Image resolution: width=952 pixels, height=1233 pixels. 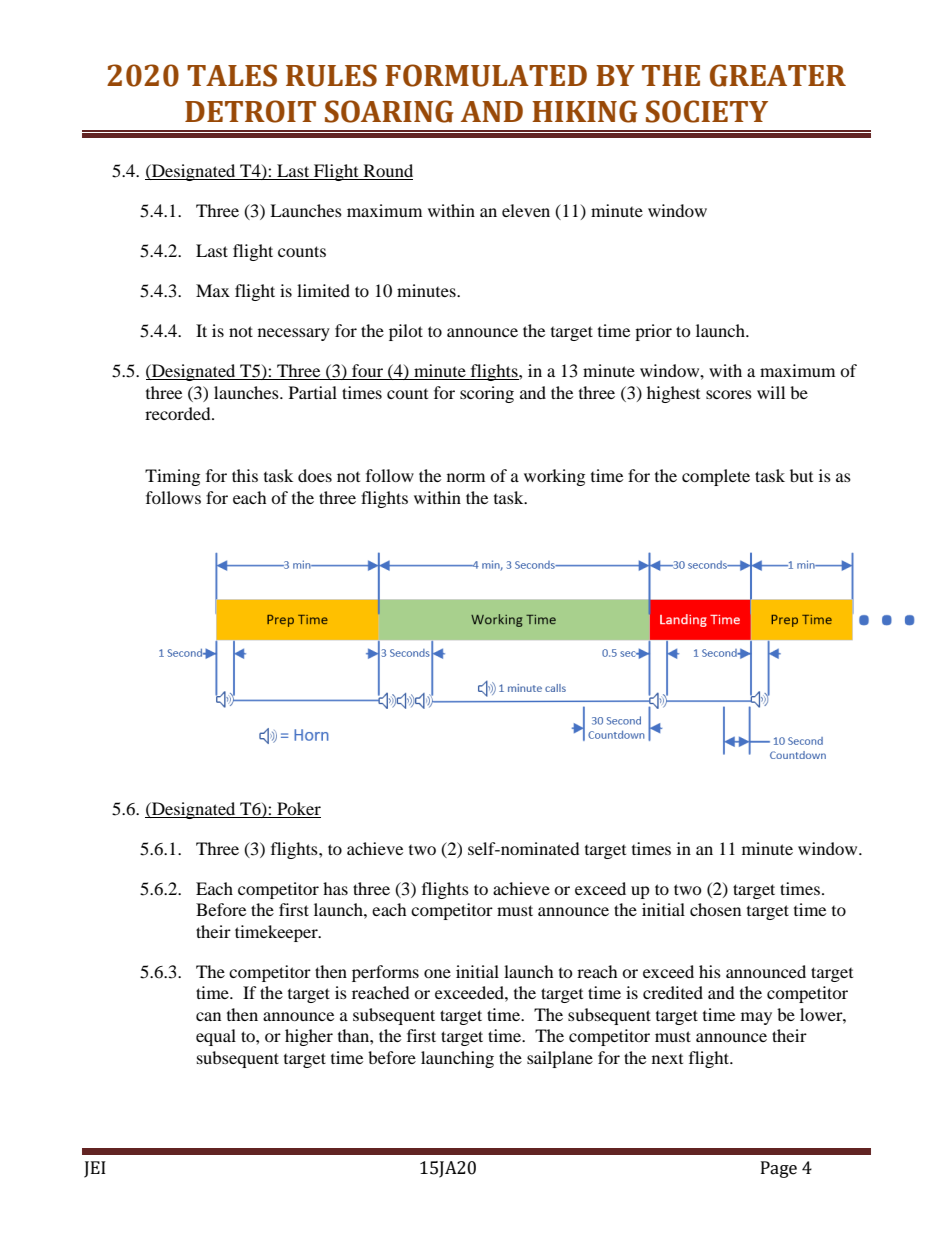 What do you see at coordinates (95, 1169) in the page?
I see `JEI` at bounding box center [95, 1169].
